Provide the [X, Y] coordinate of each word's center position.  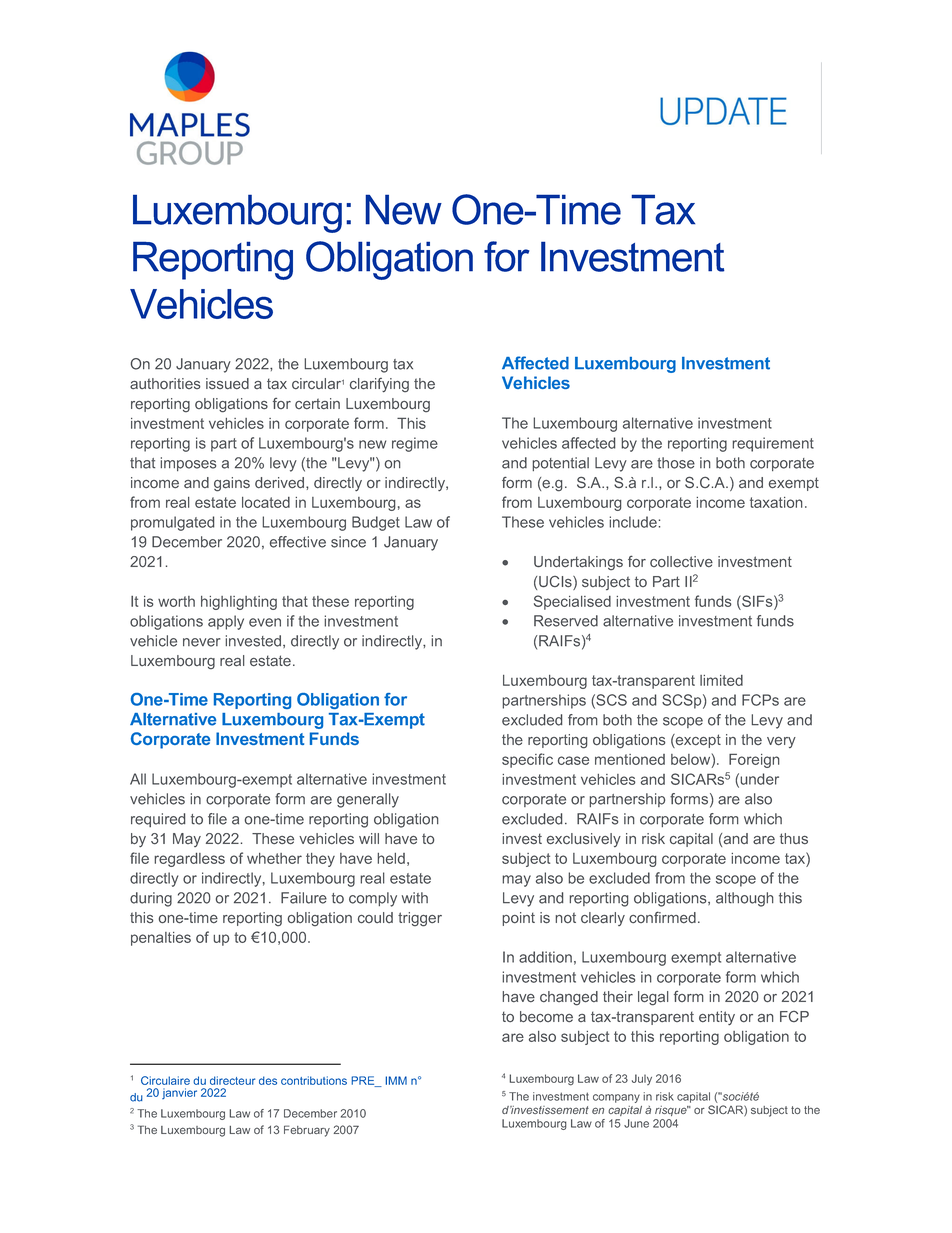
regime [415, 444]
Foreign [754, 761]
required [158, 820]
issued [227, 383]
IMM [396, 1080]
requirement [773, 444]
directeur [232, 1080]
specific [527, 760]
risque [672, 1111]
